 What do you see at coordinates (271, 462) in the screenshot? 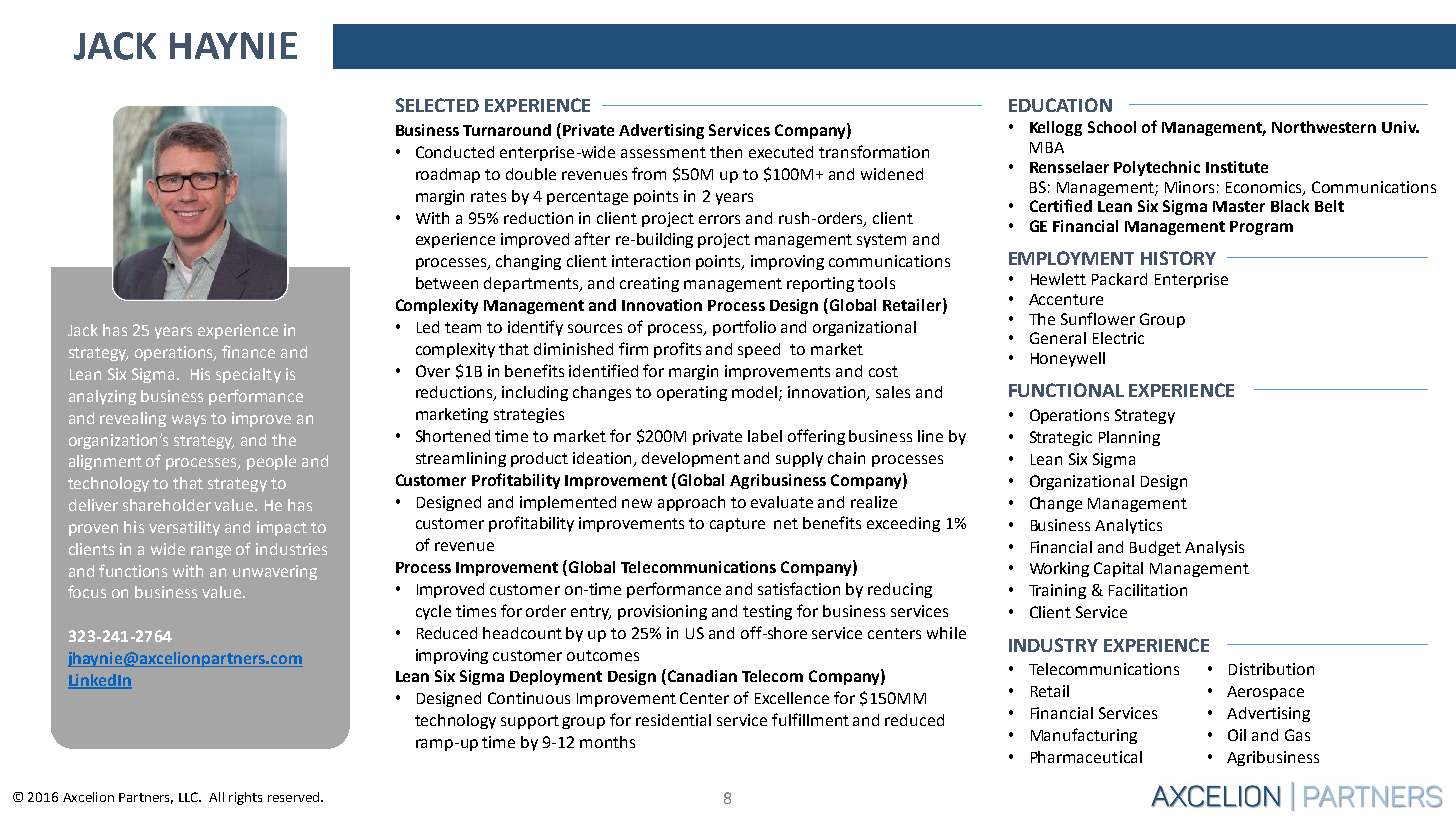
I see `people` at bounding box center [271, 462].
